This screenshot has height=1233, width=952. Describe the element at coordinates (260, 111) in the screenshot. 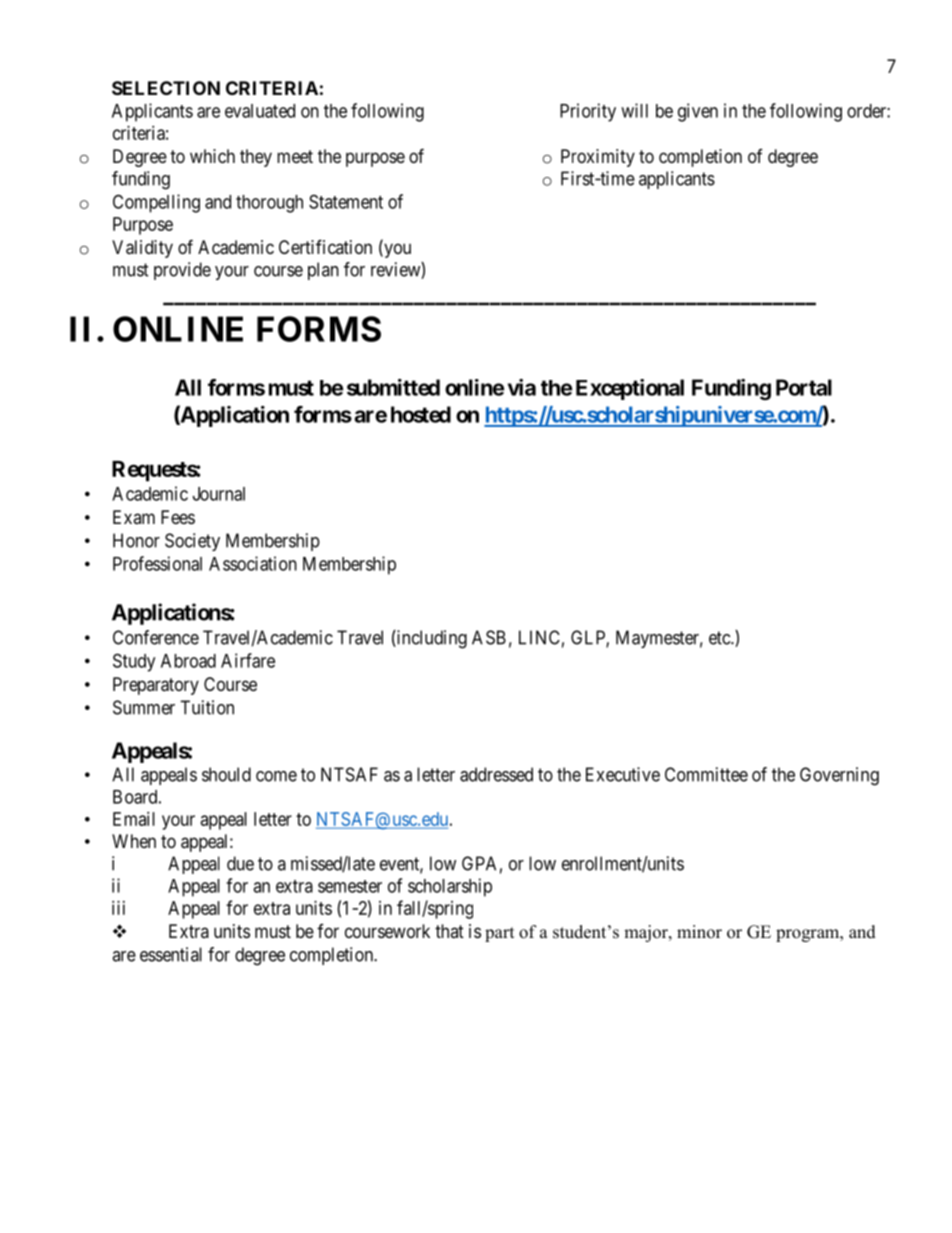

I see `evaluated` at that location.
